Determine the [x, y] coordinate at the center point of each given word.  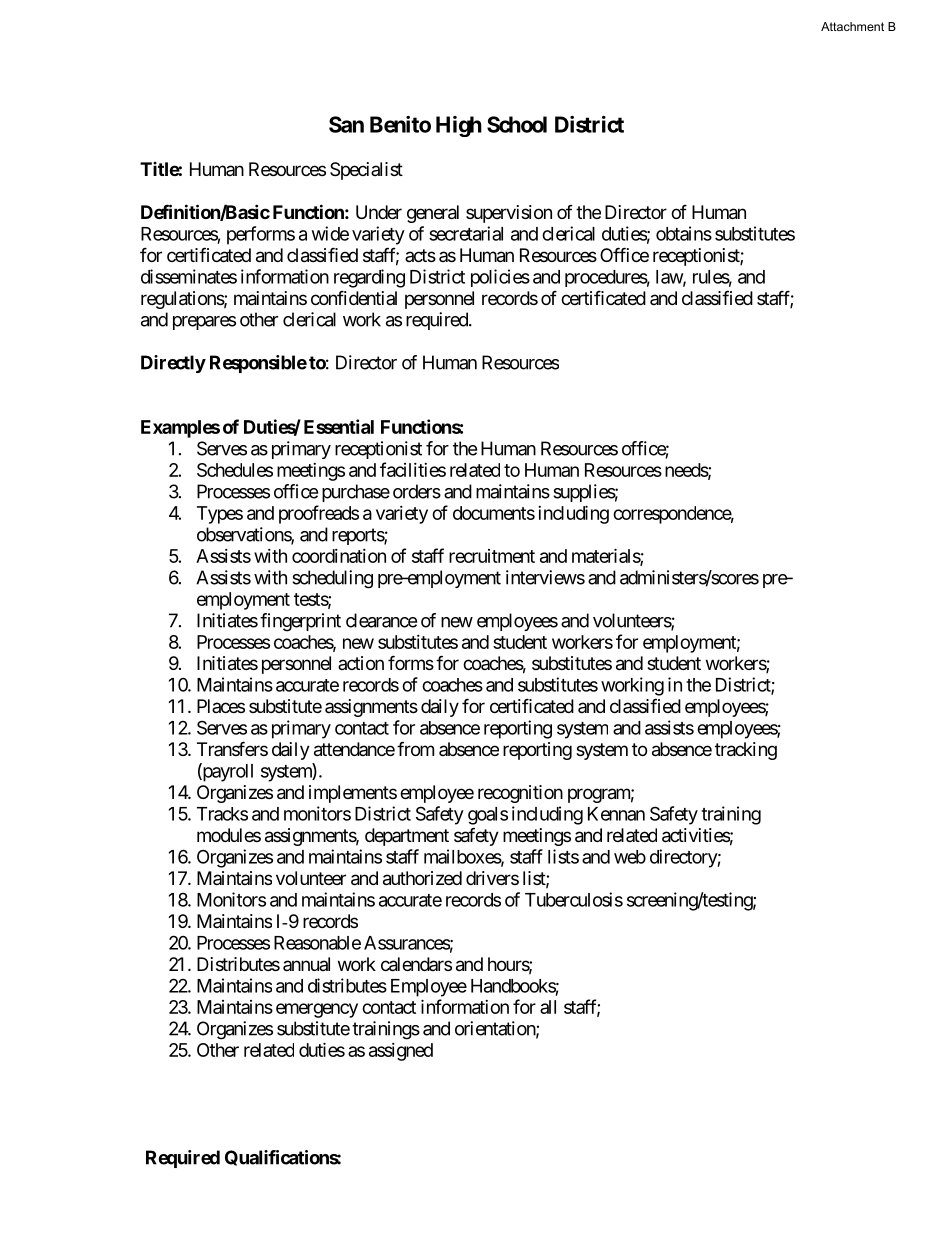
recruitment [492, 556]
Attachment [852, 26]
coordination [339, 556]
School [517, 124]
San [346, 124]
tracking [746, 751]
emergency [317, 1010]
